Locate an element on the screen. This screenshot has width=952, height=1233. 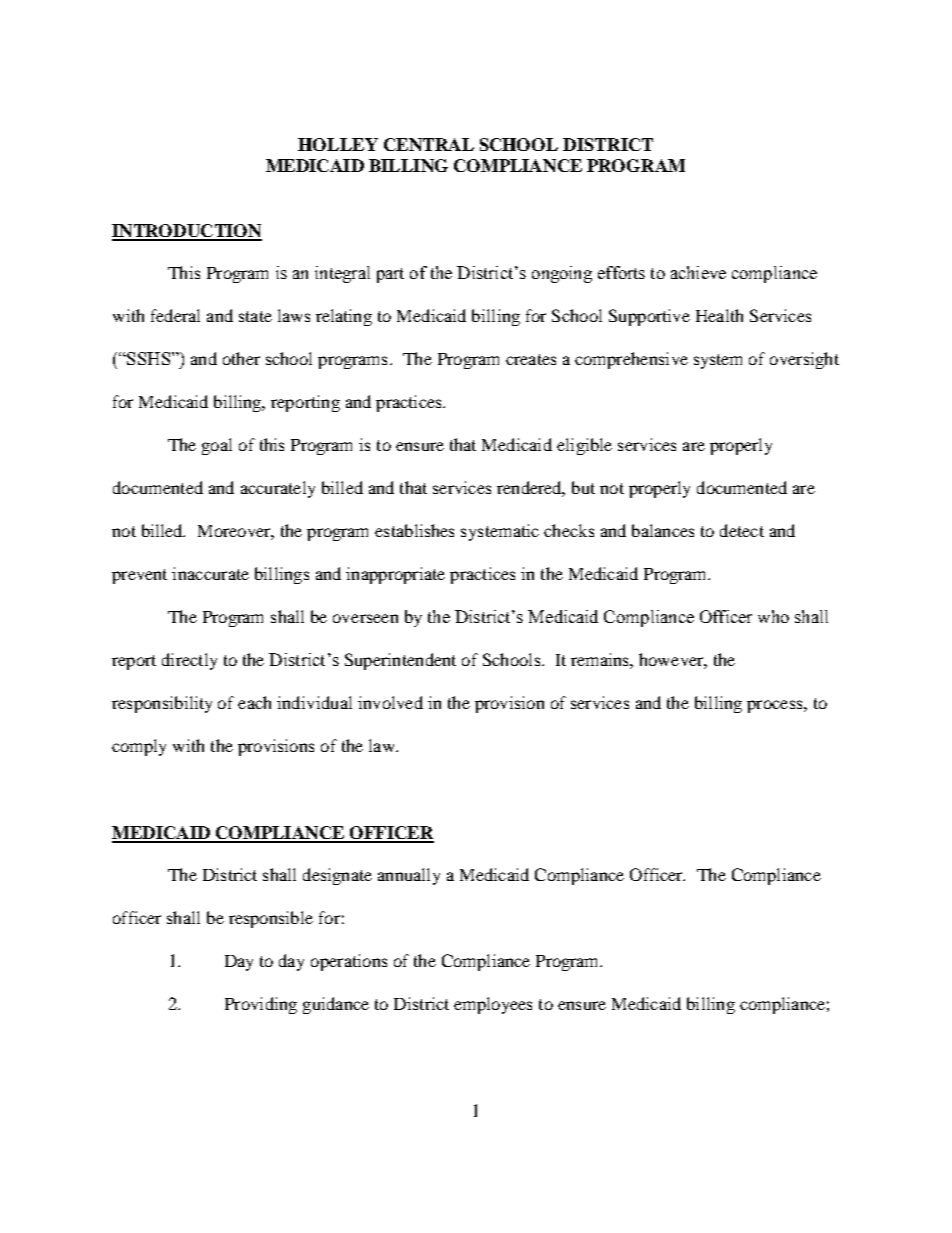
CENTRAL is located at coordinates (429, 144).
